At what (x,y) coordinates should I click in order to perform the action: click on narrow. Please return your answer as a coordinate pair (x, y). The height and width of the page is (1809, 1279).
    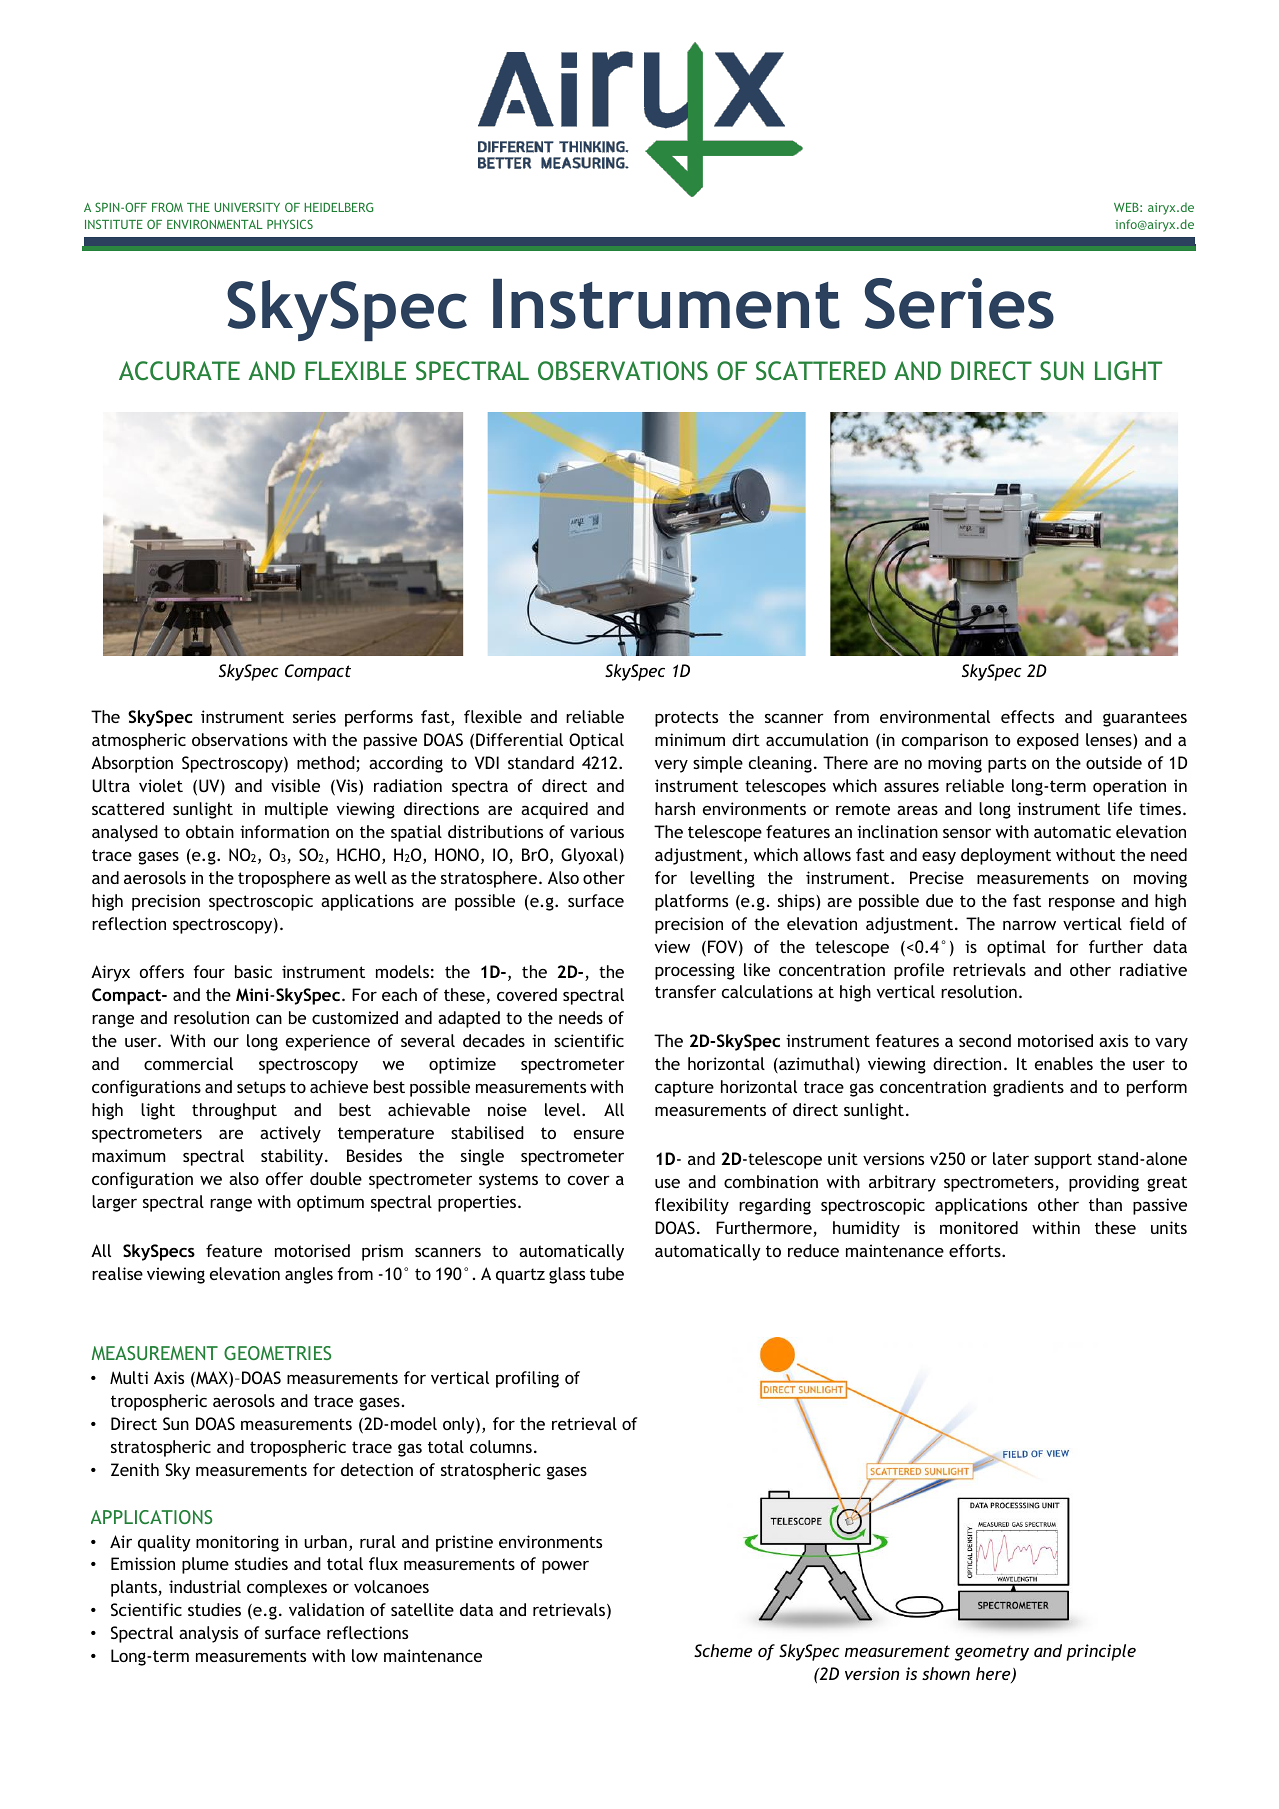
    Looking at the image, I should click on (1029, 925).
